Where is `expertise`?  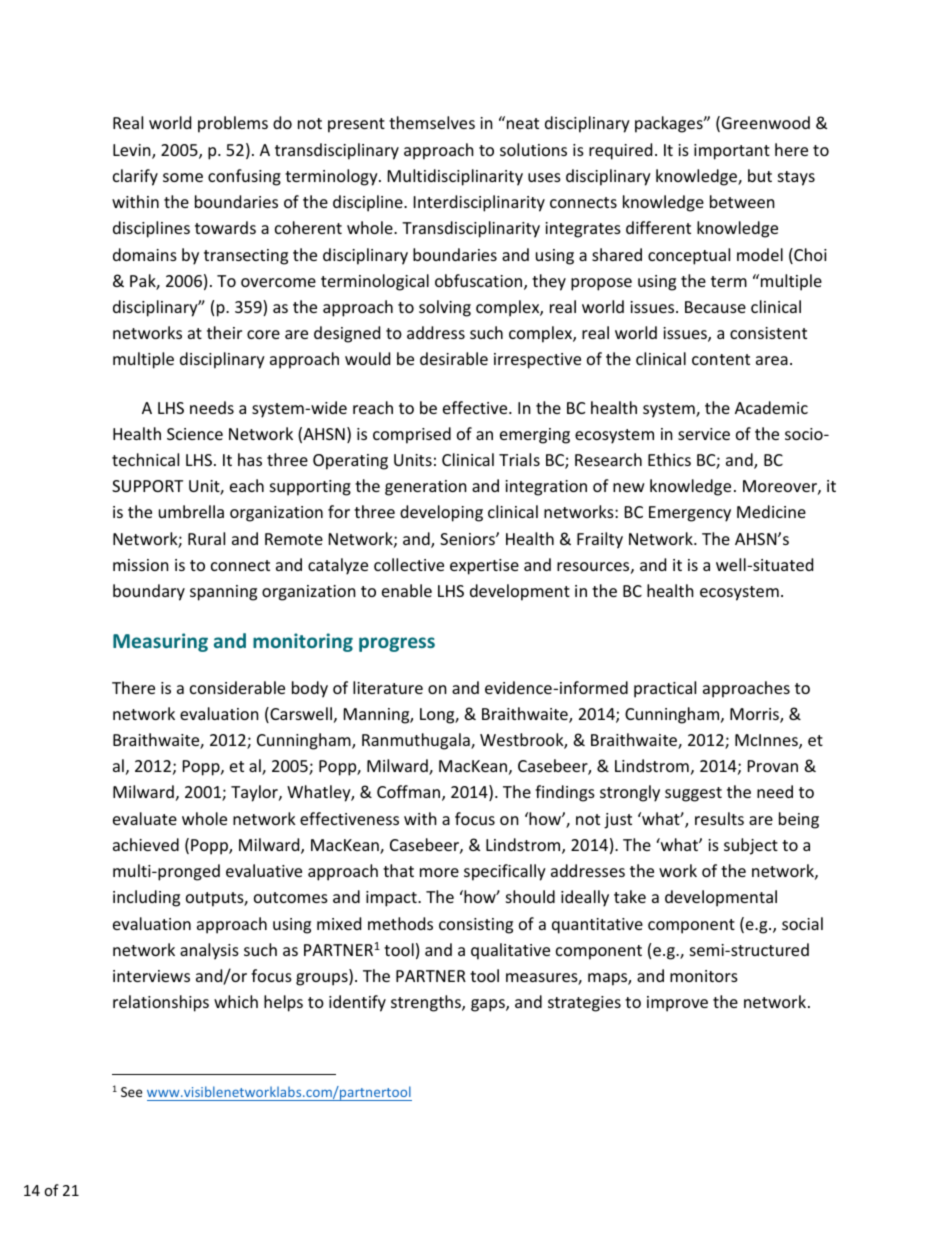
expertise is located at coordinates (484, 567).
